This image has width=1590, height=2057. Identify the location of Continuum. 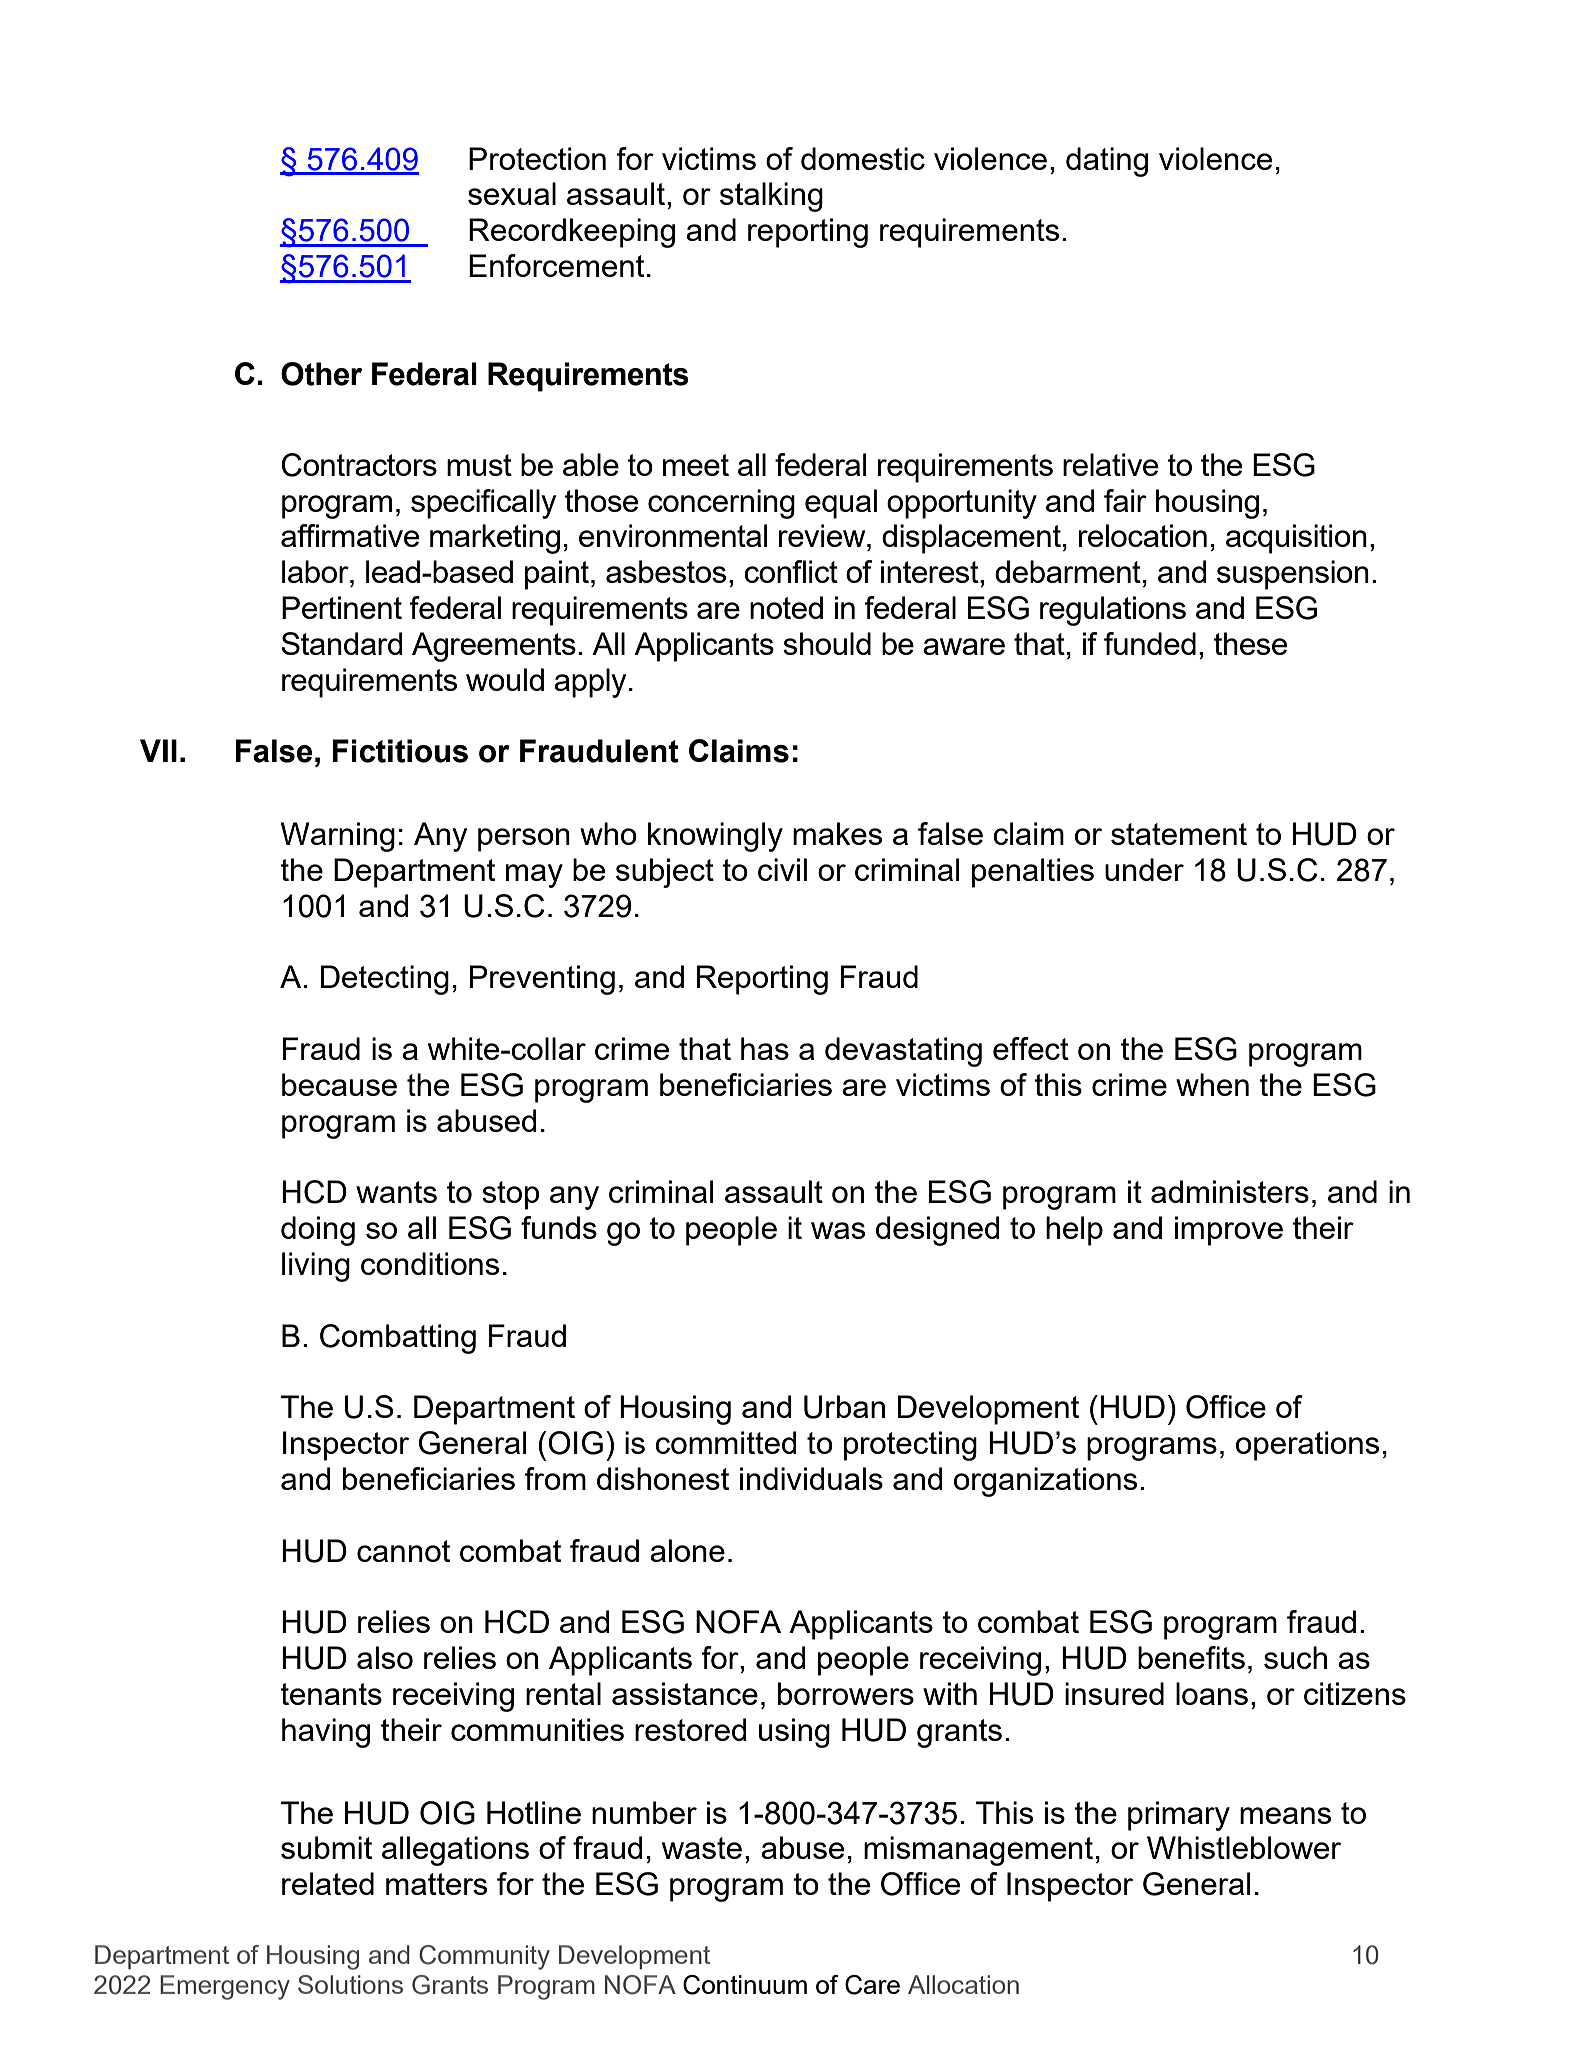
(745, 1985).
